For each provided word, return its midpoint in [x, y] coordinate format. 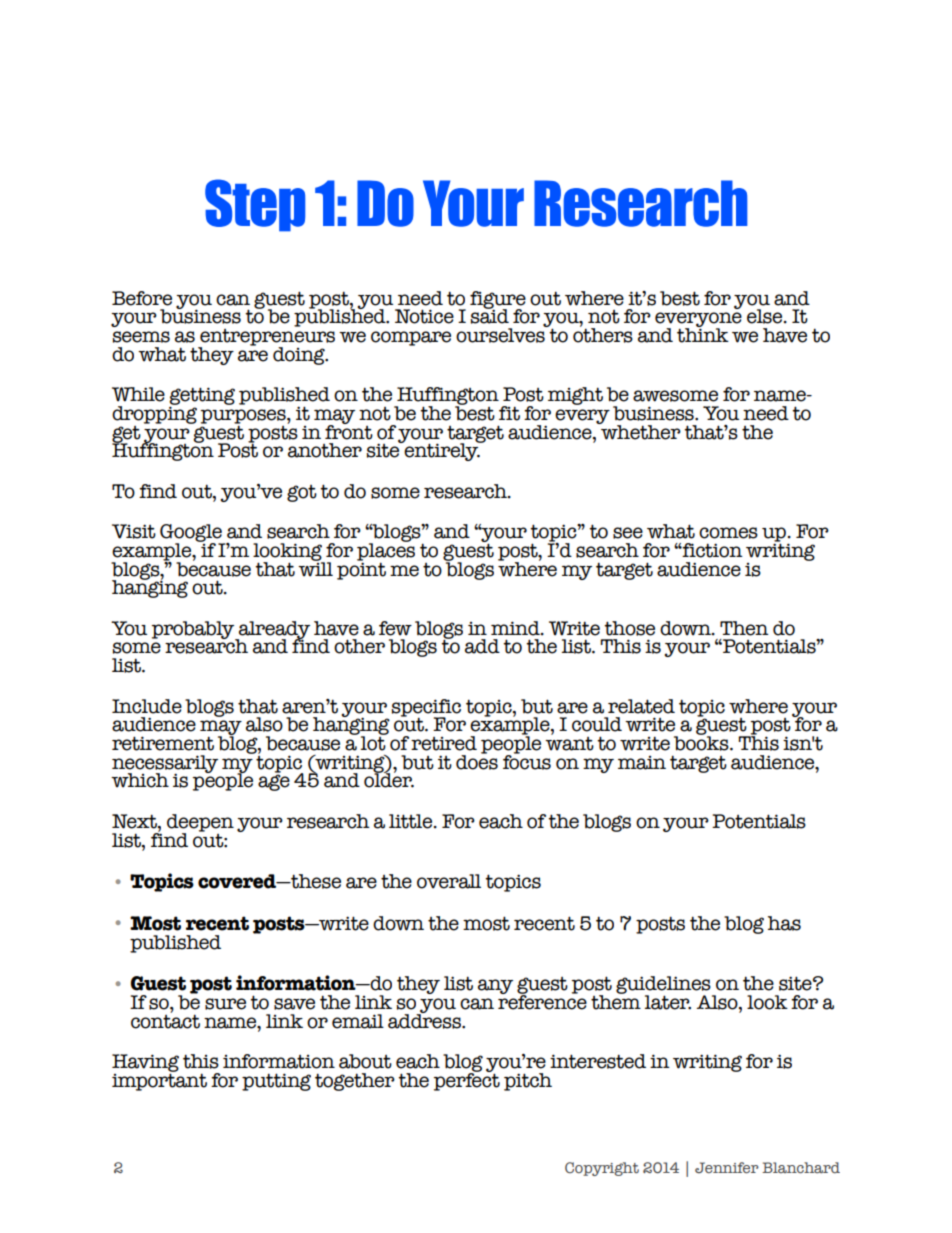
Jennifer [727, 1167]
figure [498, 301]
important [159, 1081]
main [642, 763]
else [766, 316]
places [386, 552]
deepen [200, 824]
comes [728, 533]
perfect [467, 1080]
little [412, 821]
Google [192, 534]
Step [255, 205]
